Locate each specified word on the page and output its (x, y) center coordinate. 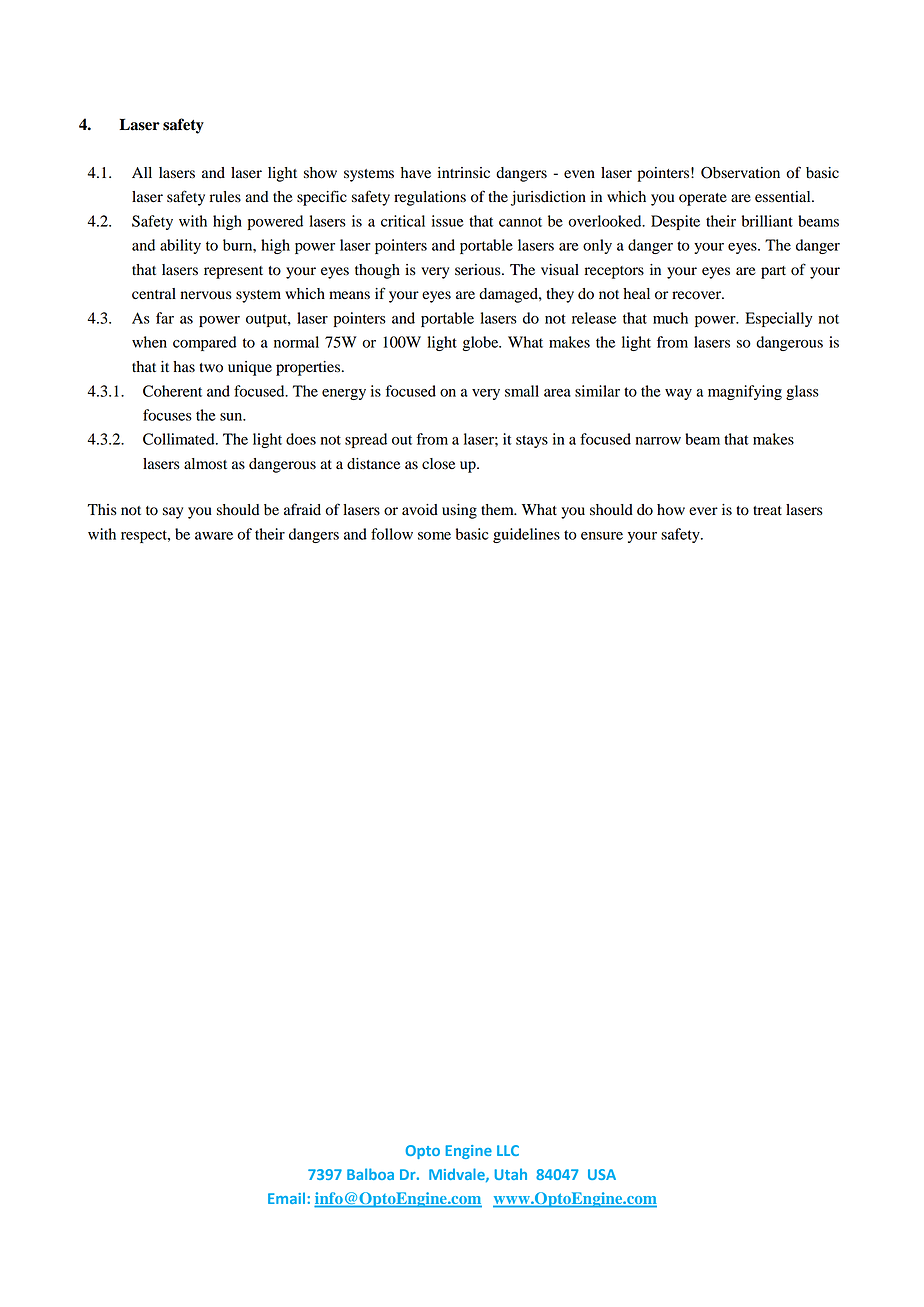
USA (602, 1174)
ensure (602, 536)
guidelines (526, 535)
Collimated (180, 439)
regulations (430, 198)
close (438, 464)
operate (703, 199)
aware (214, 536)
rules (225, 196)
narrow (658, 441)
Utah (510, 1174)
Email (286, 1198)
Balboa (370, 1174)
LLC (508, 1150)
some (434, 536)
